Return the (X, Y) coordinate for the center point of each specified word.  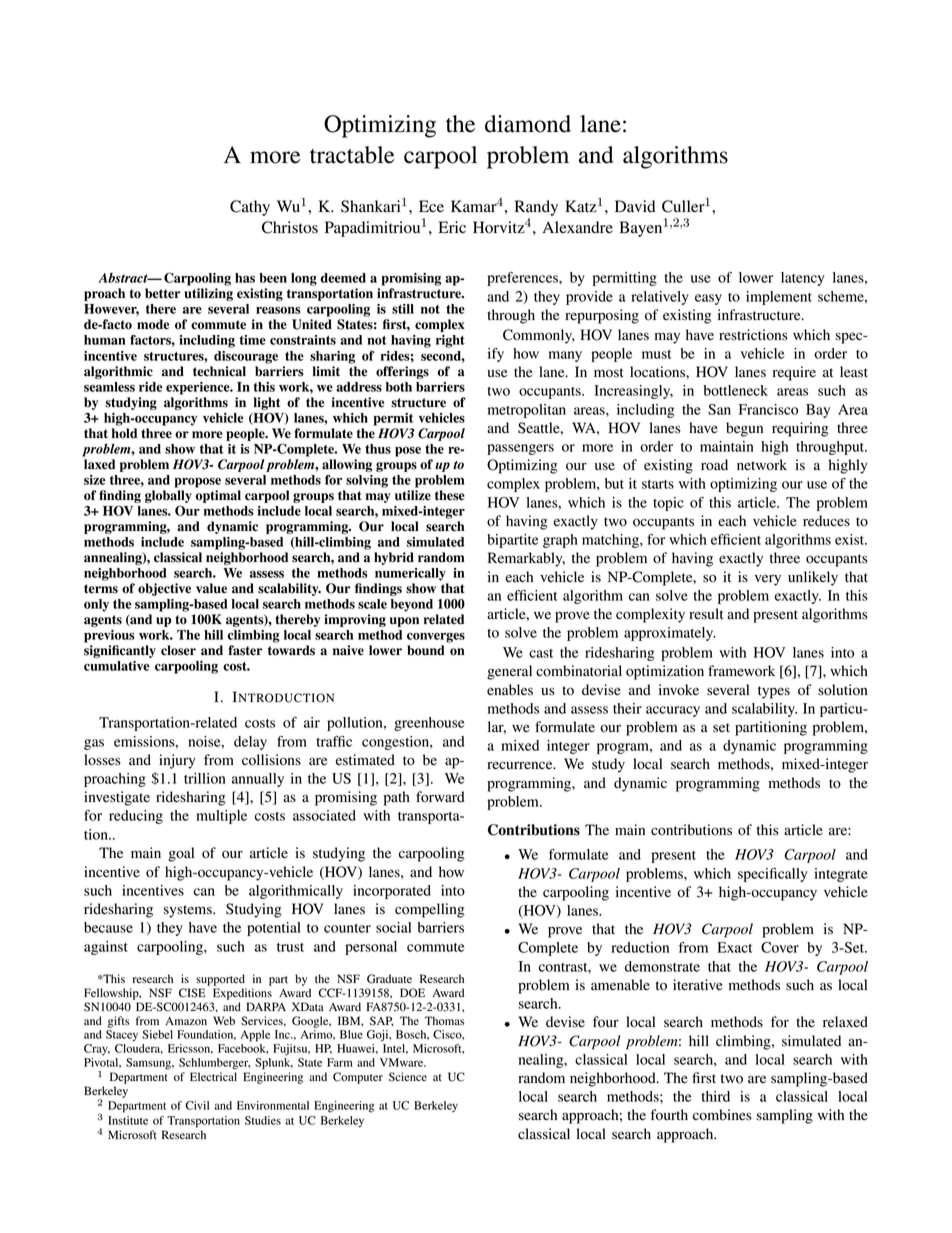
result (706, 614)
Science (408, 1077)
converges (436, 637)
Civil (197, 1105)
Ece (431, 206)
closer (178, 650)
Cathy (250, 208)
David (635, 206)
